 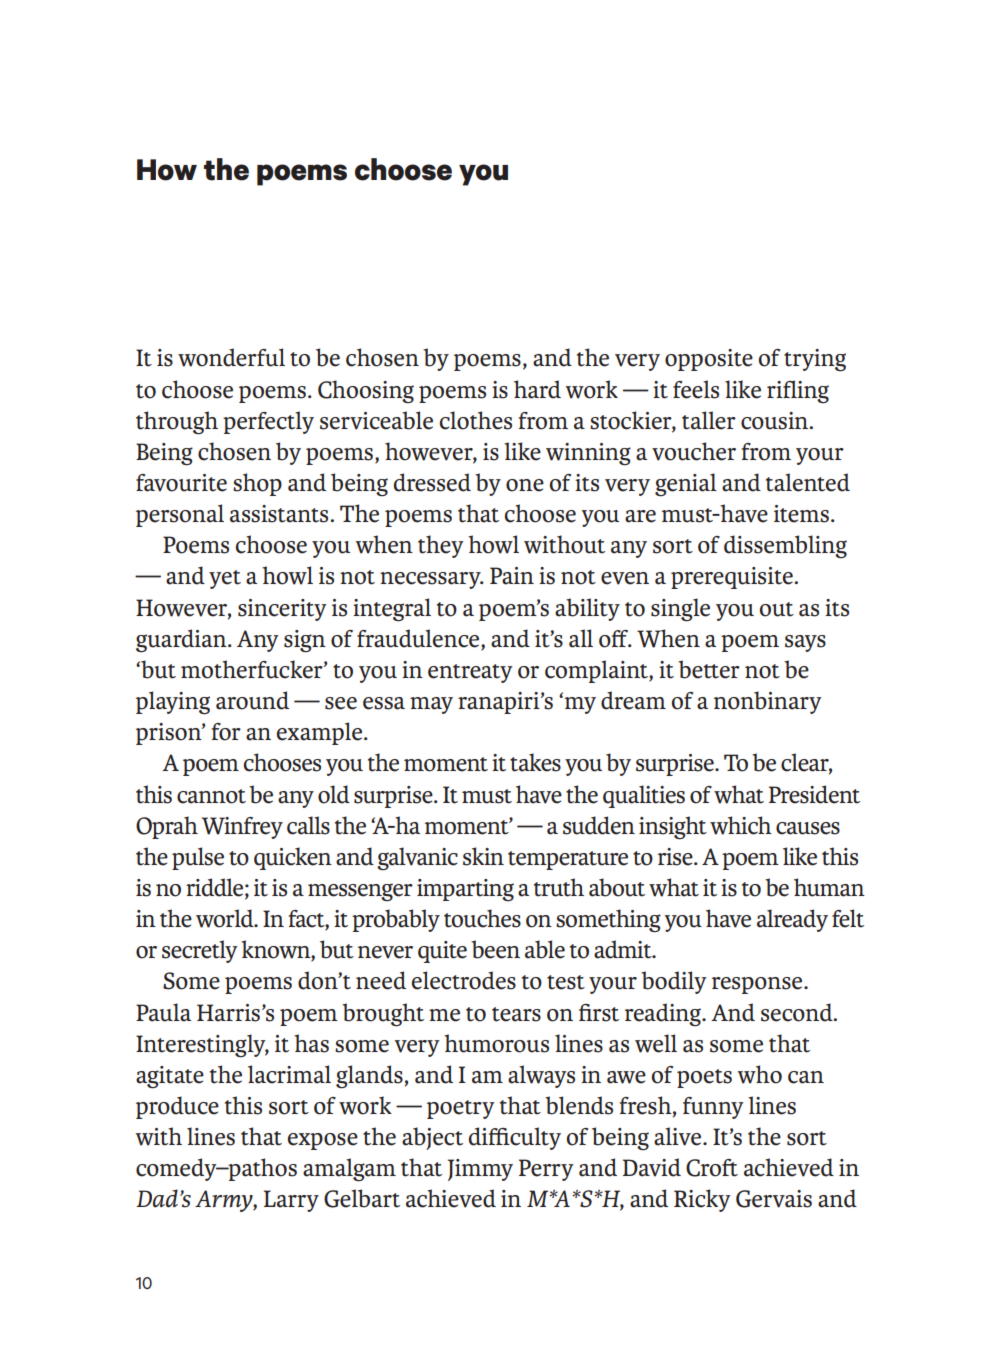 What do you see at coordinates (535, 762) in the page?
I see `takes` at bounding box center [535, 762].
